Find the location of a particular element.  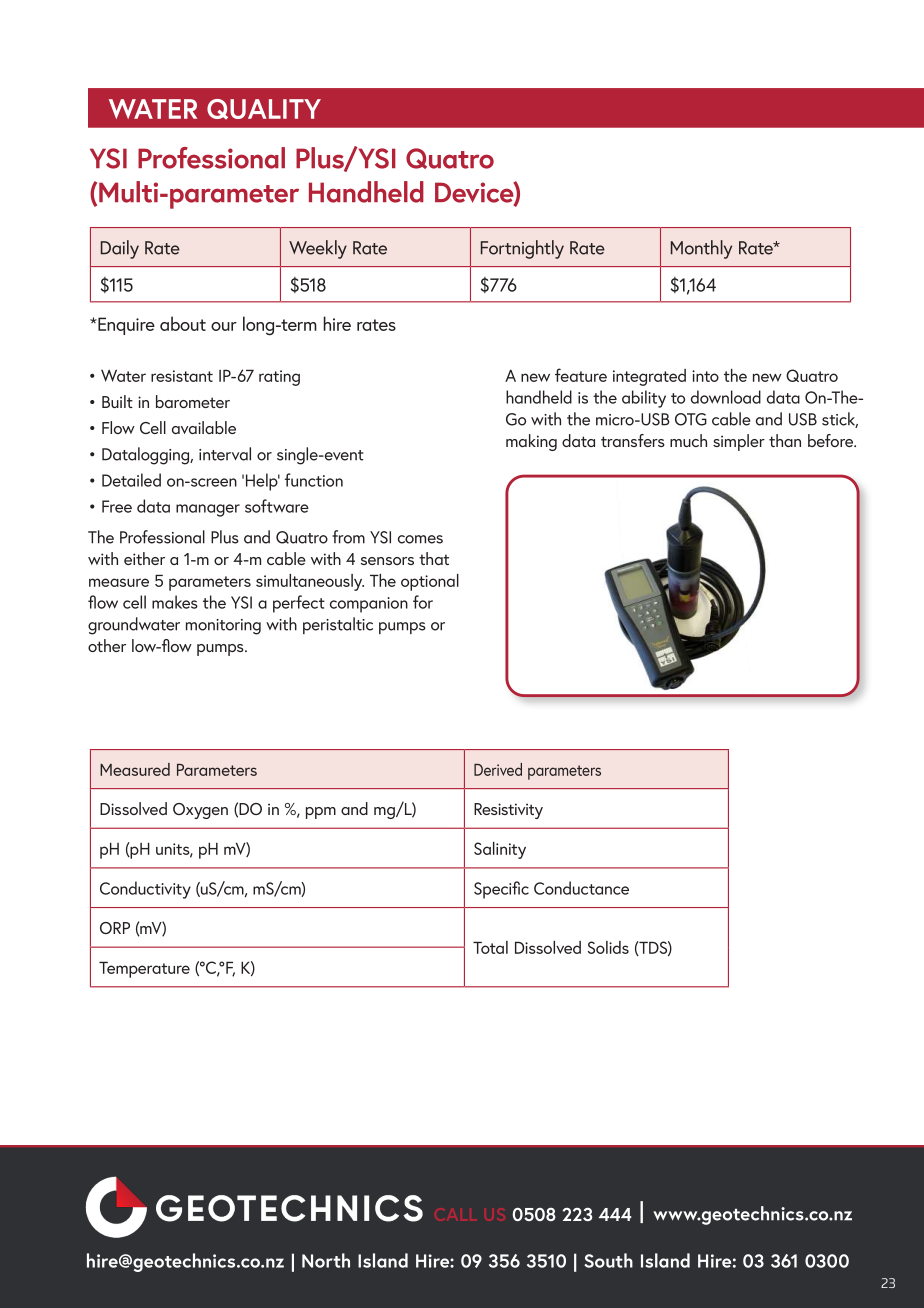

Fortnightly is located at coordinates (522, 249).
